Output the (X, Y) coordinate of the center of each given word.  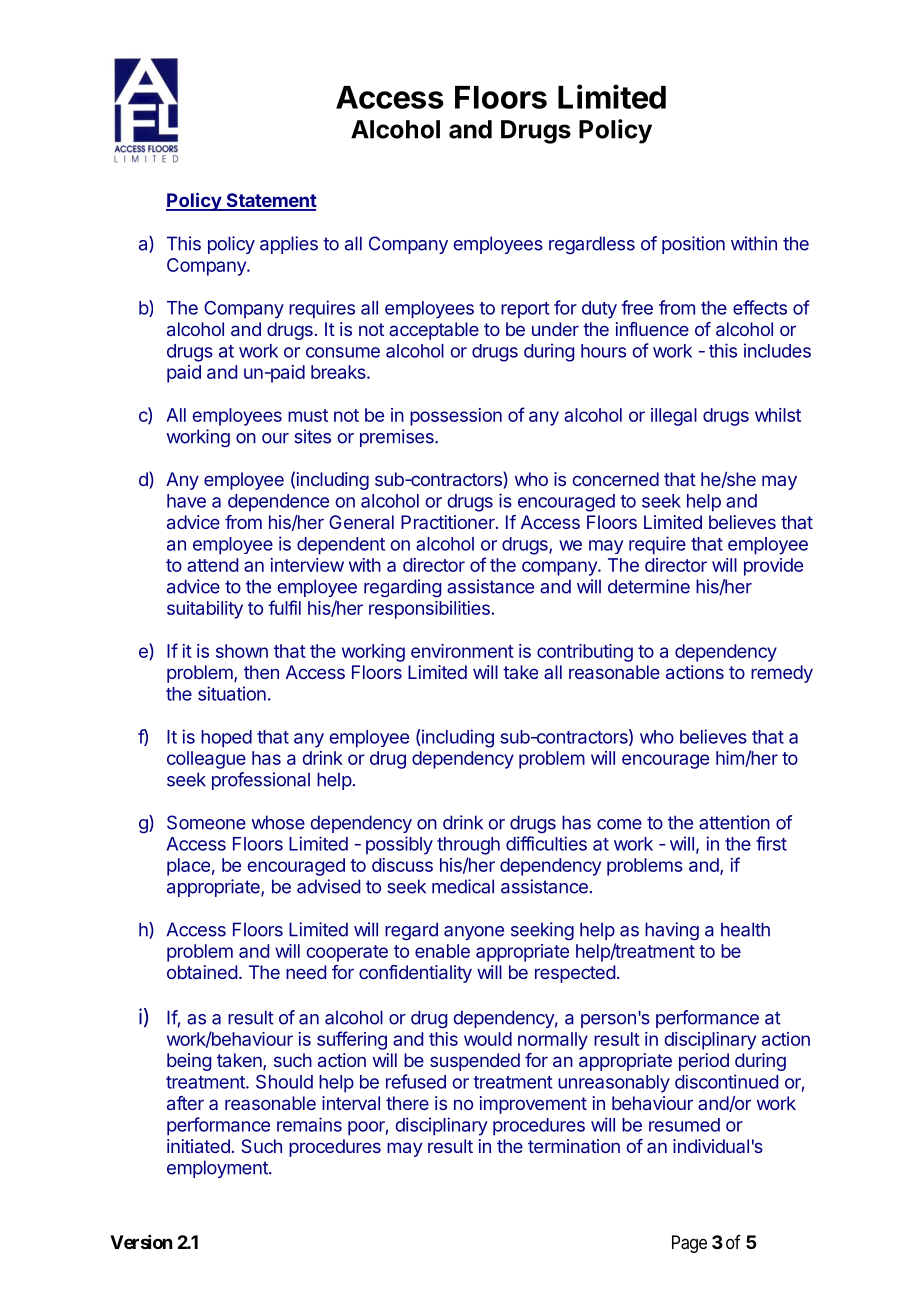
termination (574, 1146)
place (188, 867)
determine (649, 586)
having (672, 931)
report (525, 310)
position (693, 245)
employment (218, 1169)
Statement (270, 201)
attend (212, 565)
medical (463, 886)
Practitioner (449, 522)
